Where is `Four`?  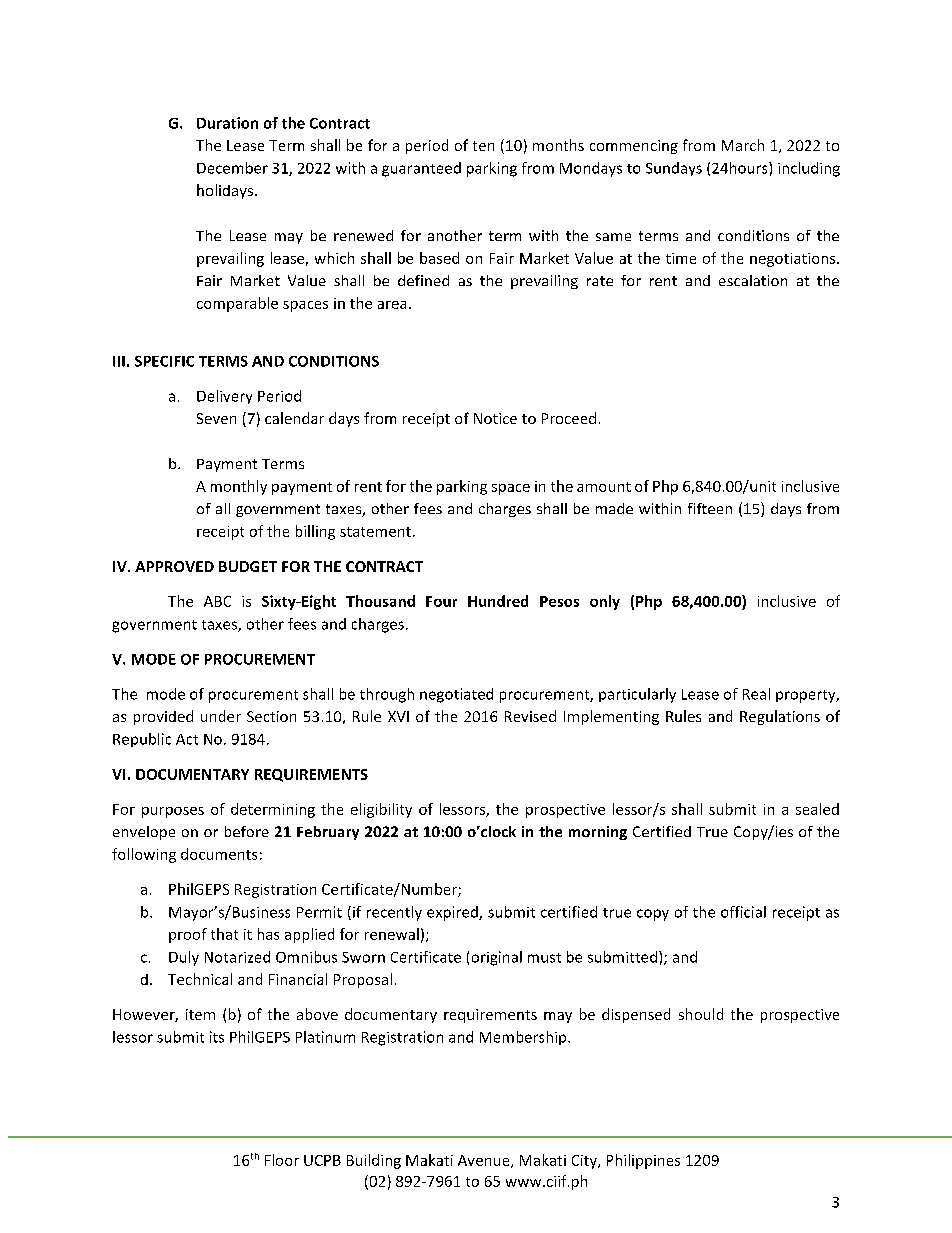 Four is located at coordinates (441, 601).
